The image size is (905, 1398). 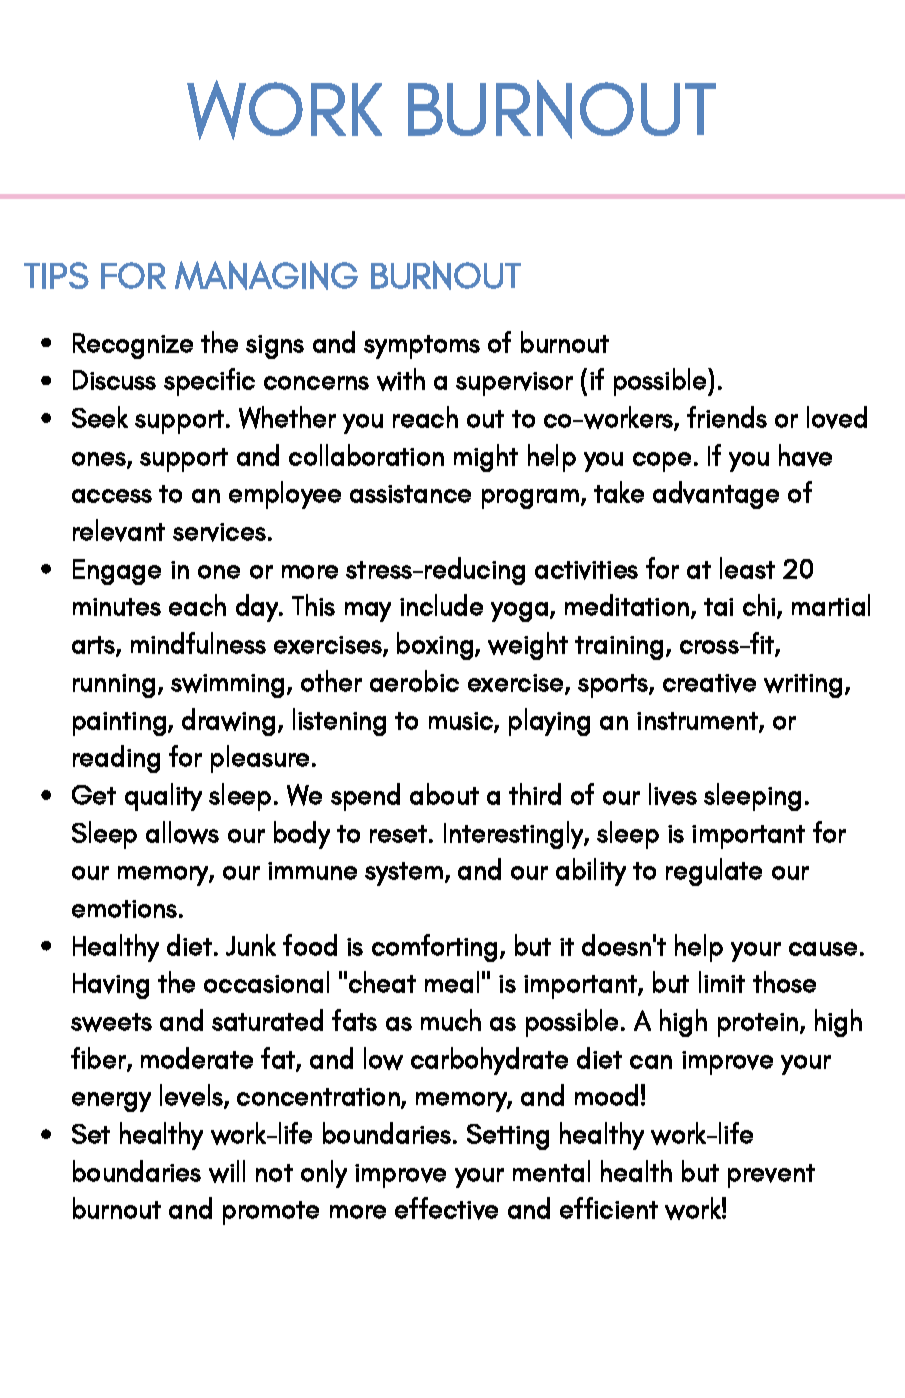 I want to click on will, so click(x=227, y=1171).
